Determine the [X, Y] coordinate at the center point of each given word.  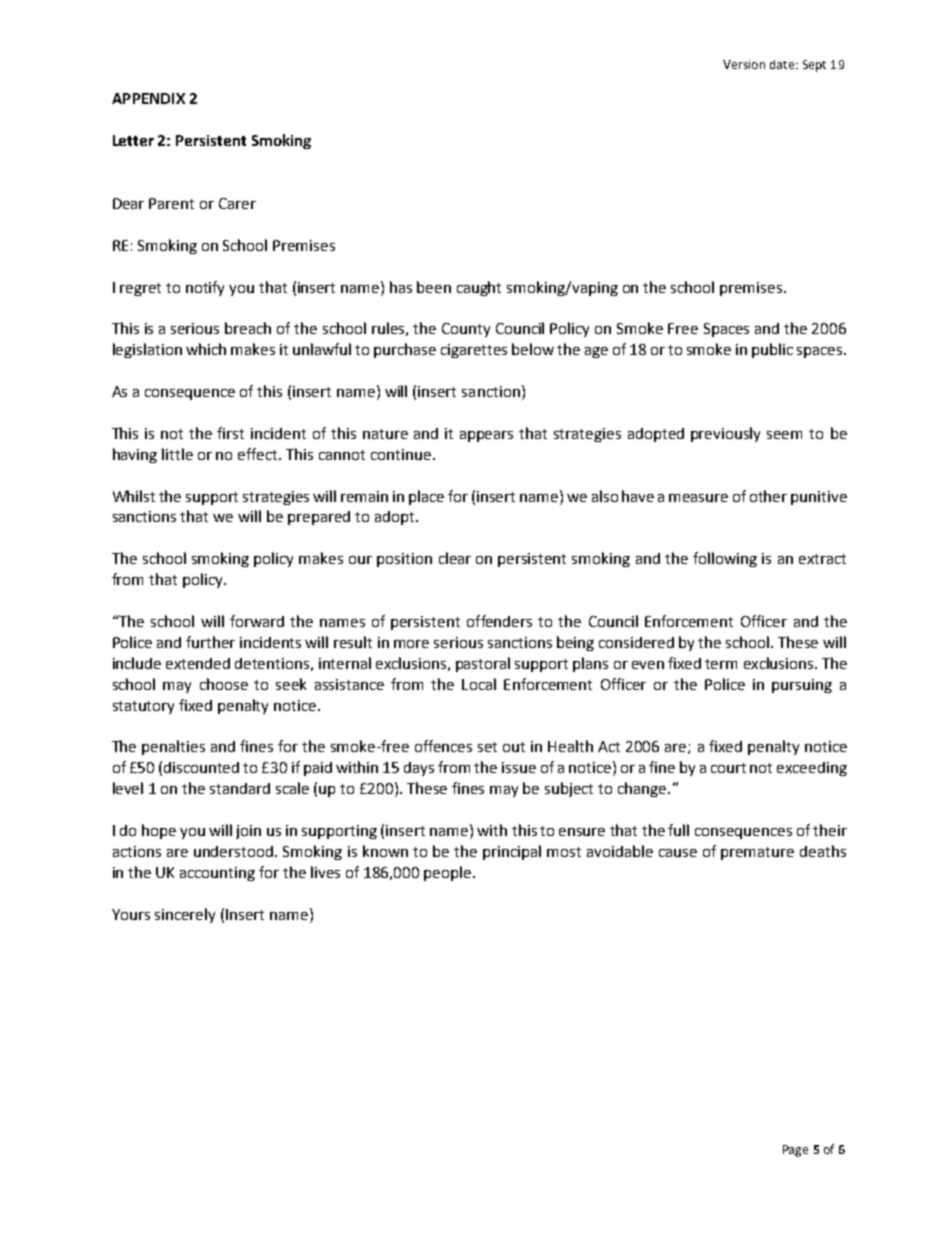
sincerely [185, 915]
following [725, 559]
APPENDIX [148, 98]
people [449, 873]
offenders [499, 621]
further [210, 642]
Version [744, 64]
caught [479, 288]
